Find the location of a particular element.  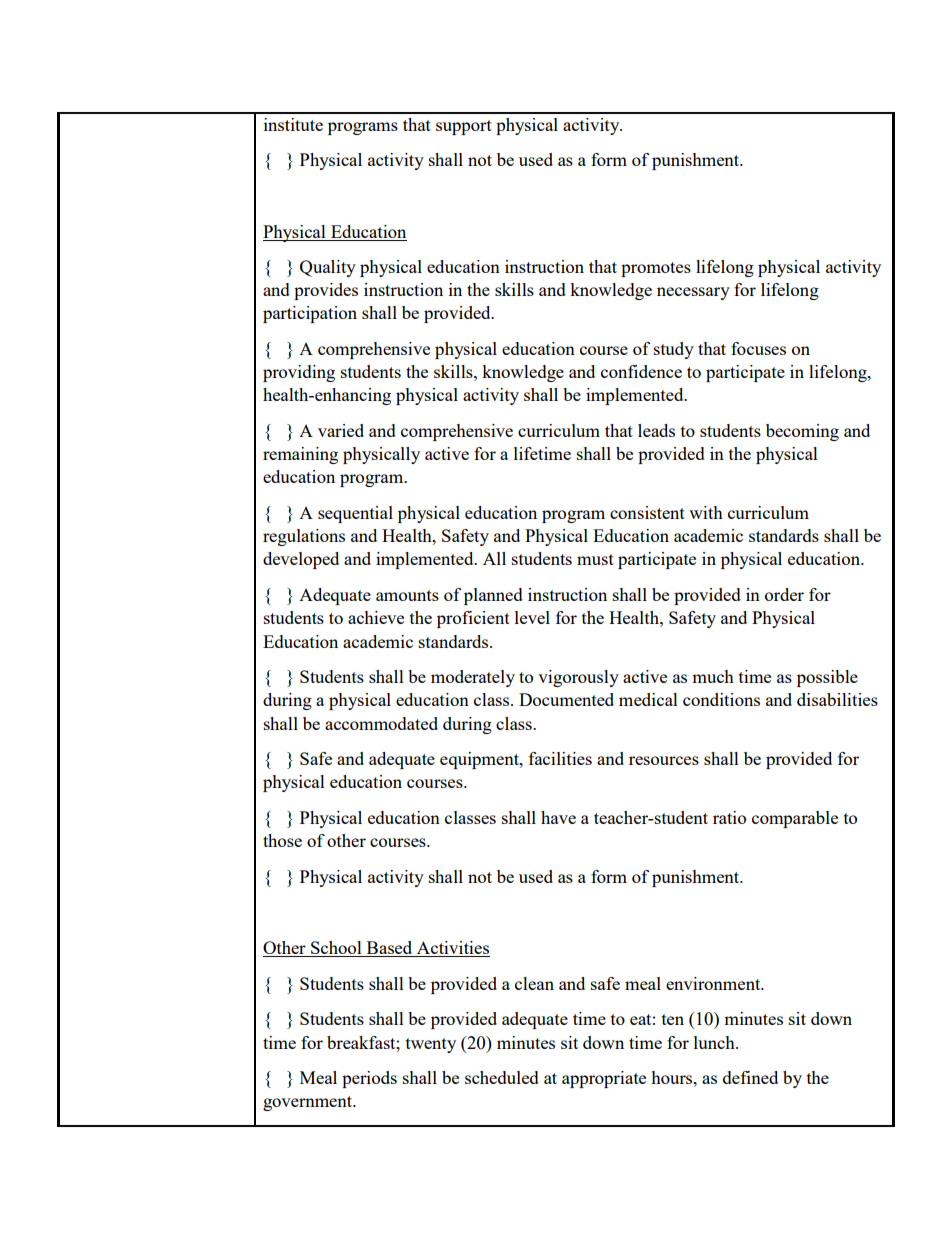

periods is located at coordinates (369, 1079).
